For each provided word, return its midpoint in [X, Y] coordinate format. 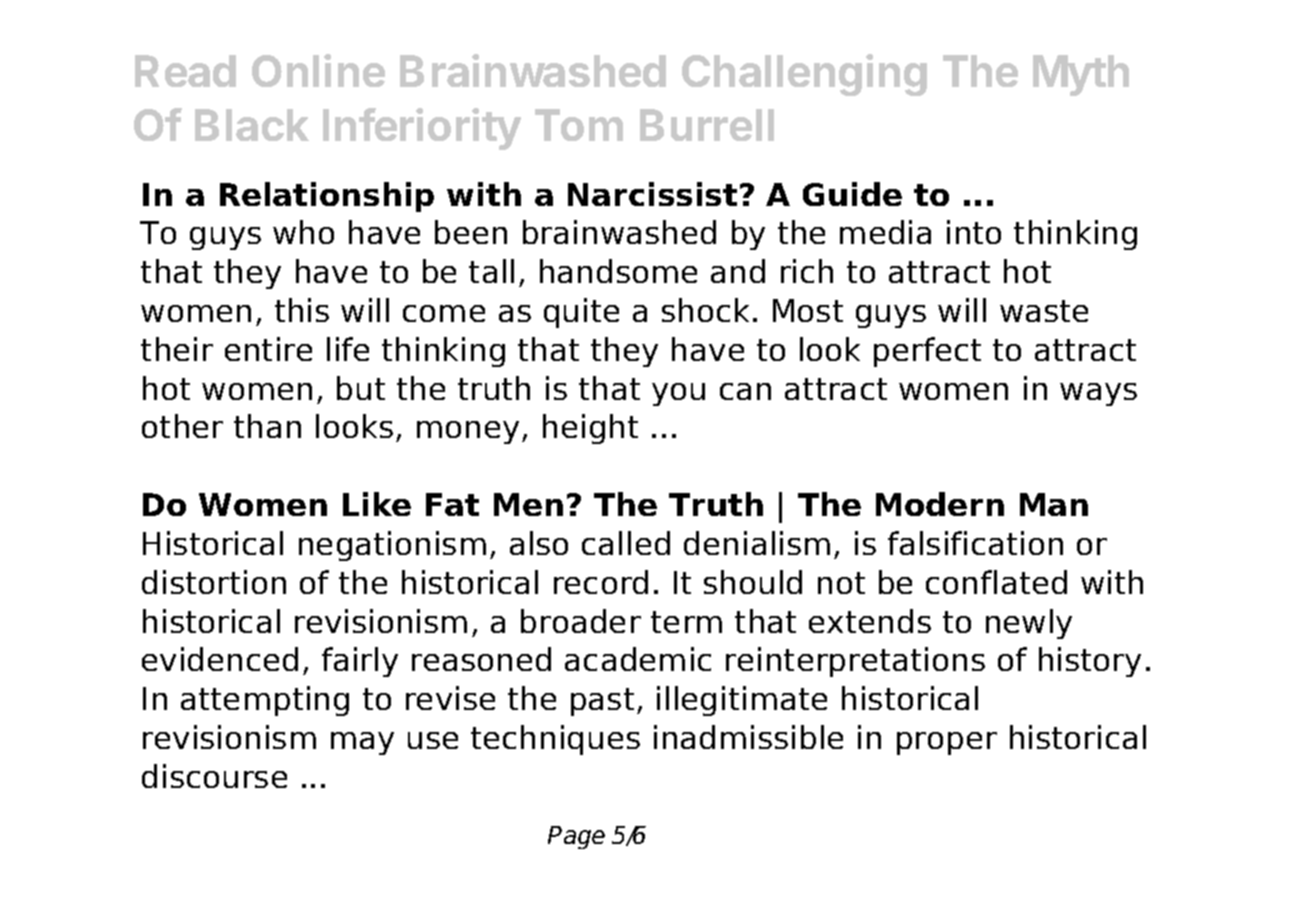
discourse [214, 776]
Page [576, 837]
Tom [579, 125]
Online [318, 70]
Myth [1081, 75]
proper [947, 743]
